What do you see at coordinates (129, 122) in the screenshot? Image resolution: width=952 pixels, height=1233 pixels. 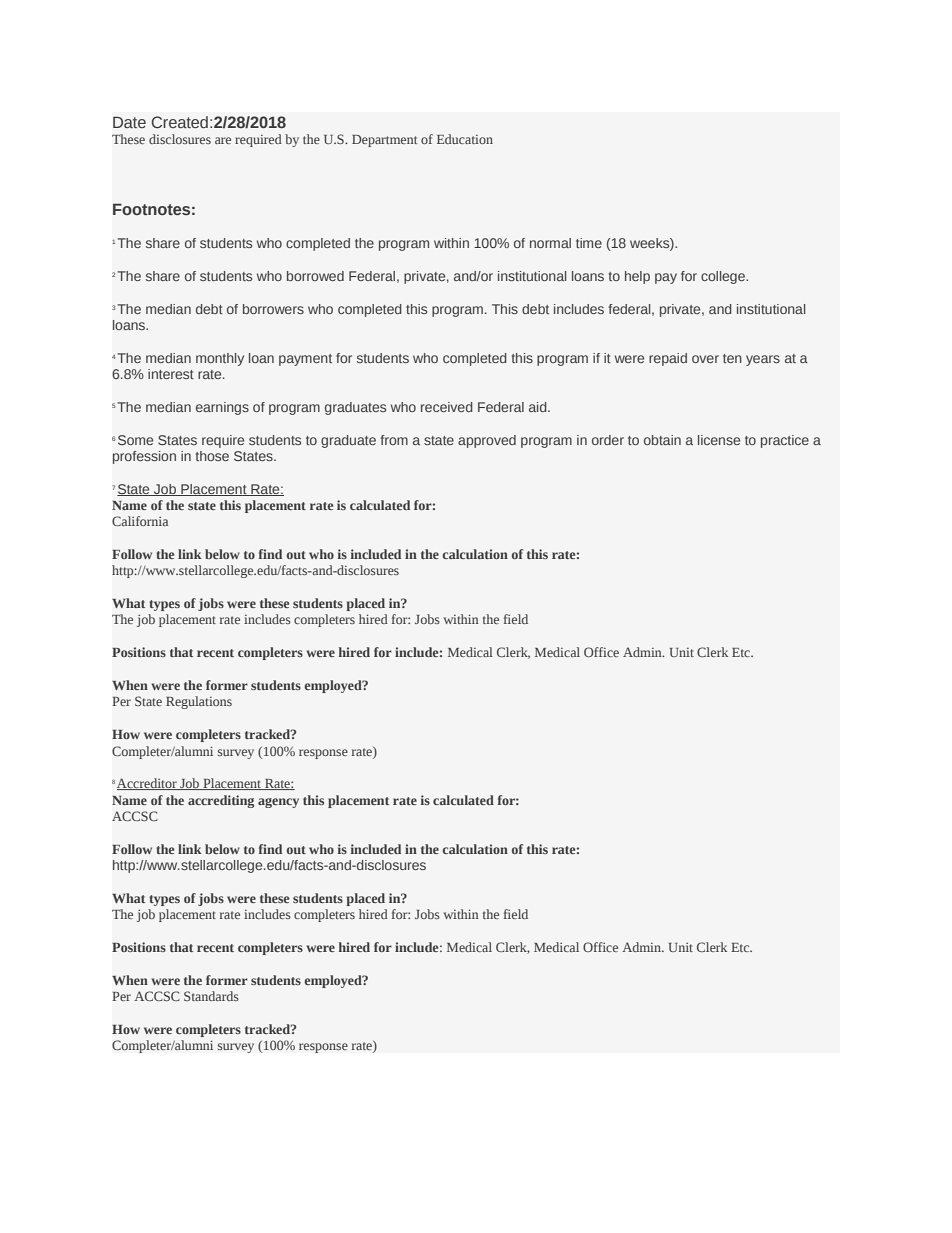 I see `Date` at bounding box center [129, 122].
